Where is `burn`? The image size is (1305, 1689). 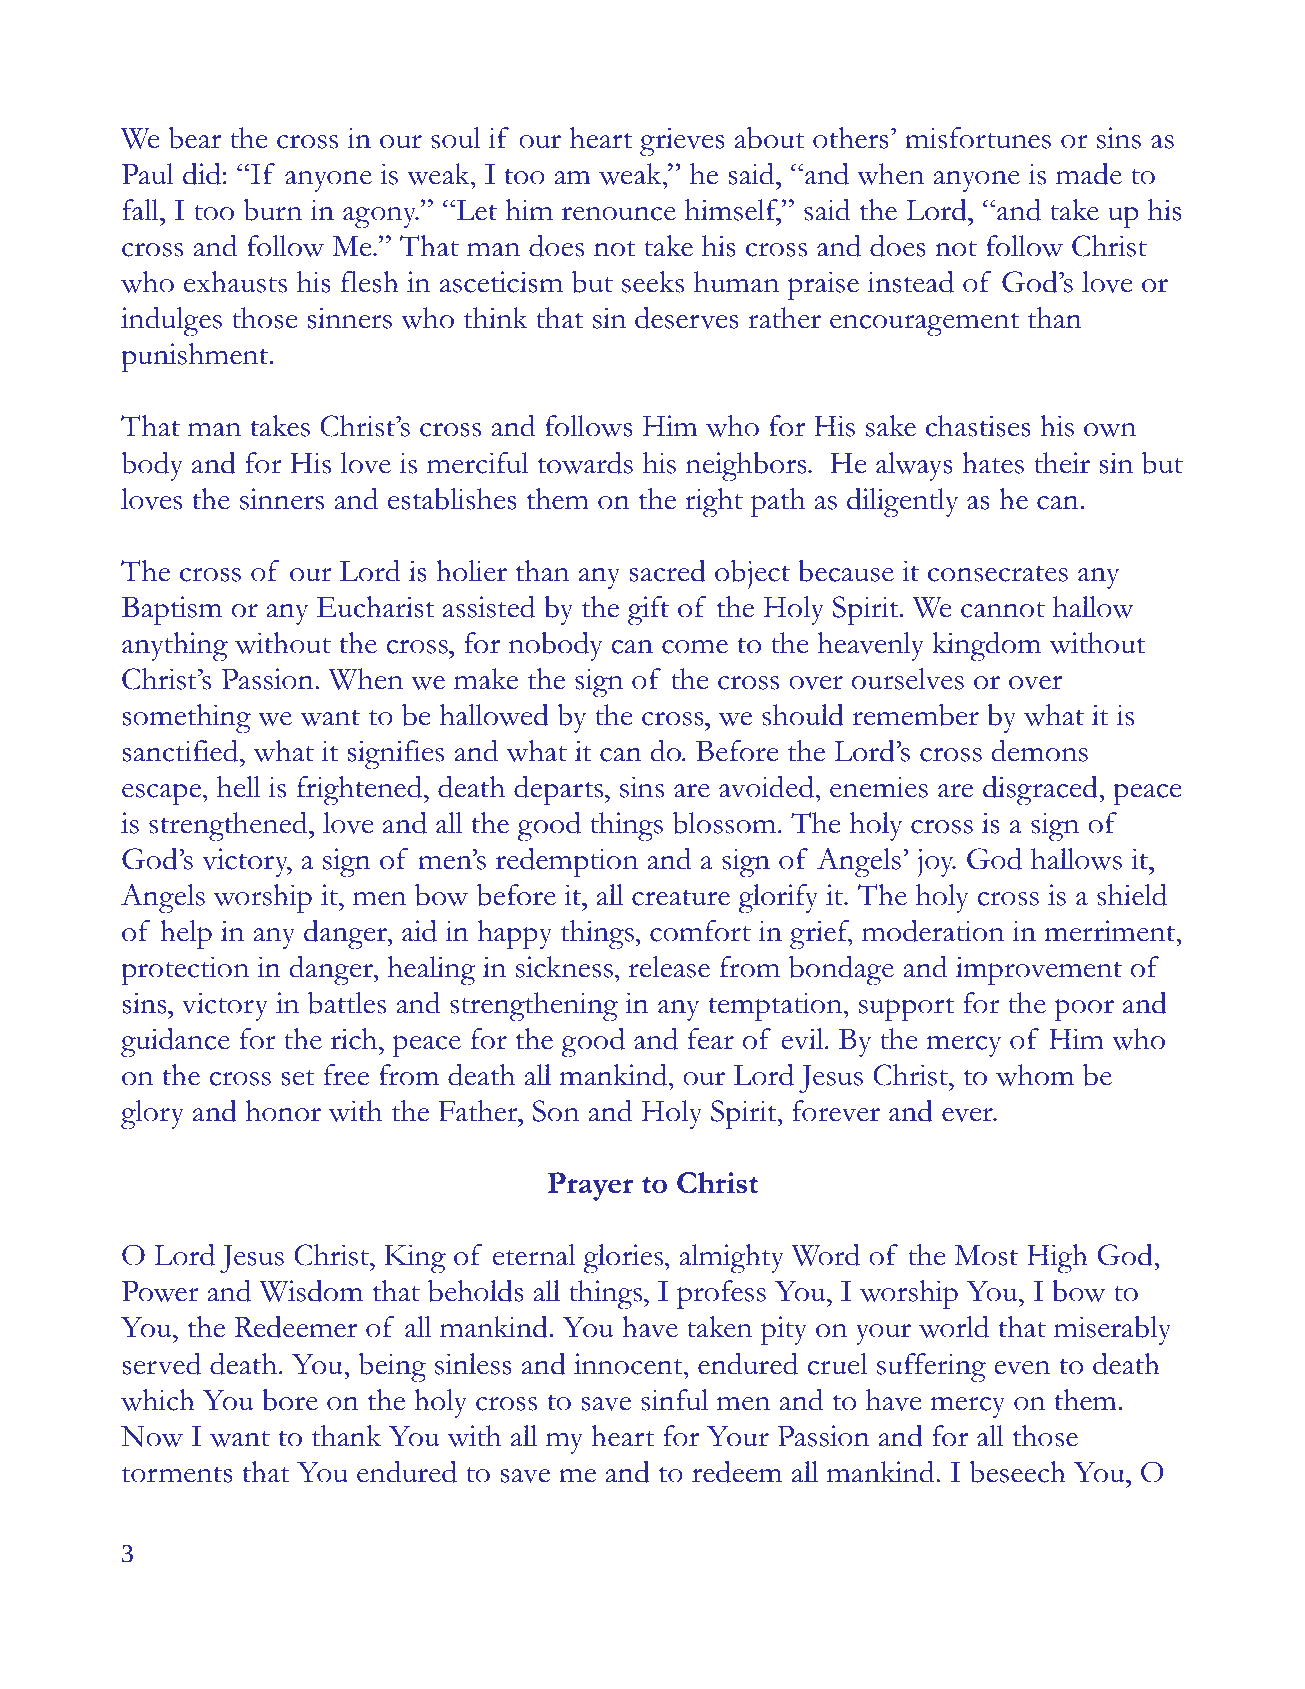
burn is located at coordinates (273, 210).
